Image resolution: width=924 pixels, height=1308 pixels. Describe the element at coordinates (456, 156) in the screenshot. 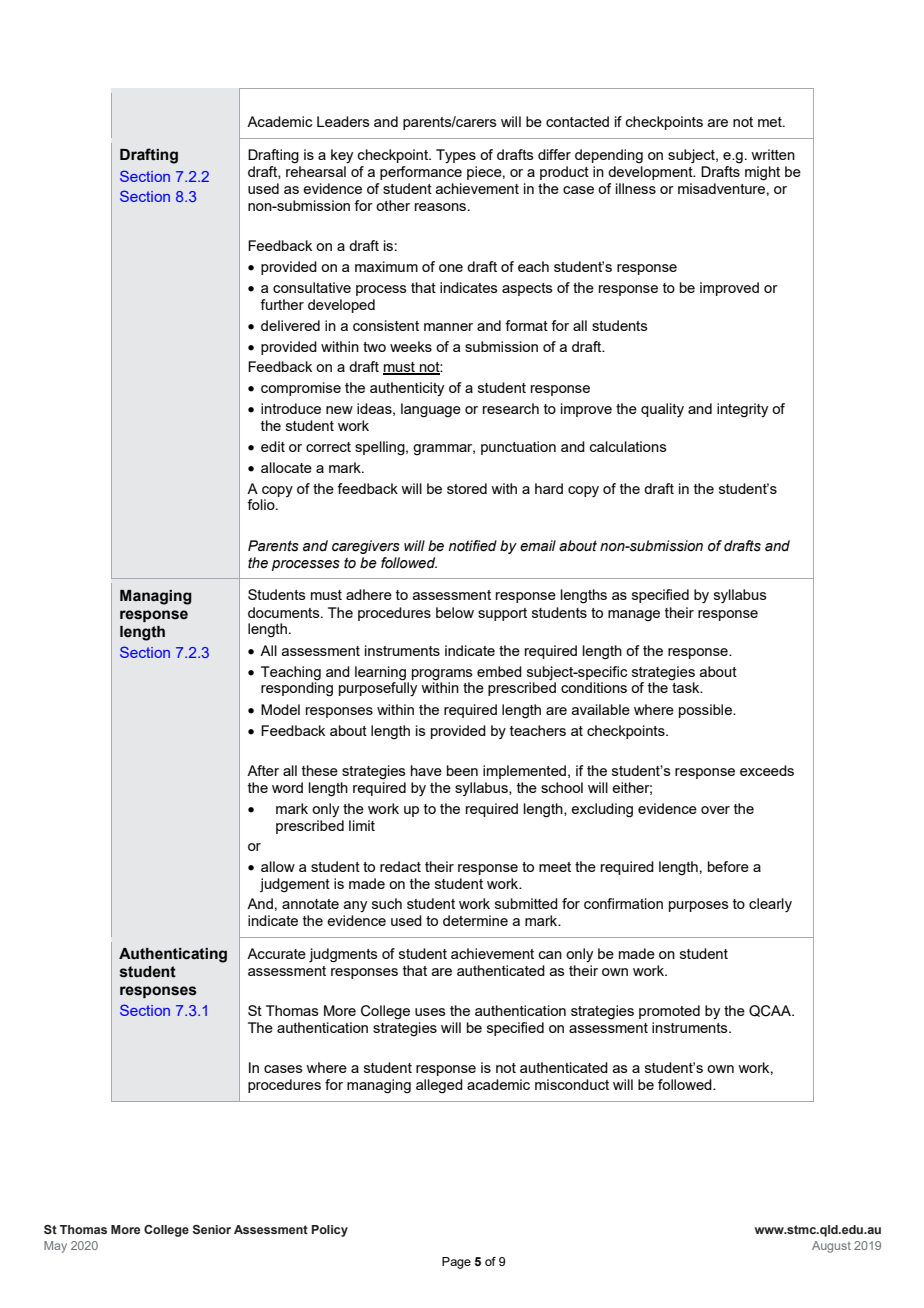

I see `Types` at that location.
